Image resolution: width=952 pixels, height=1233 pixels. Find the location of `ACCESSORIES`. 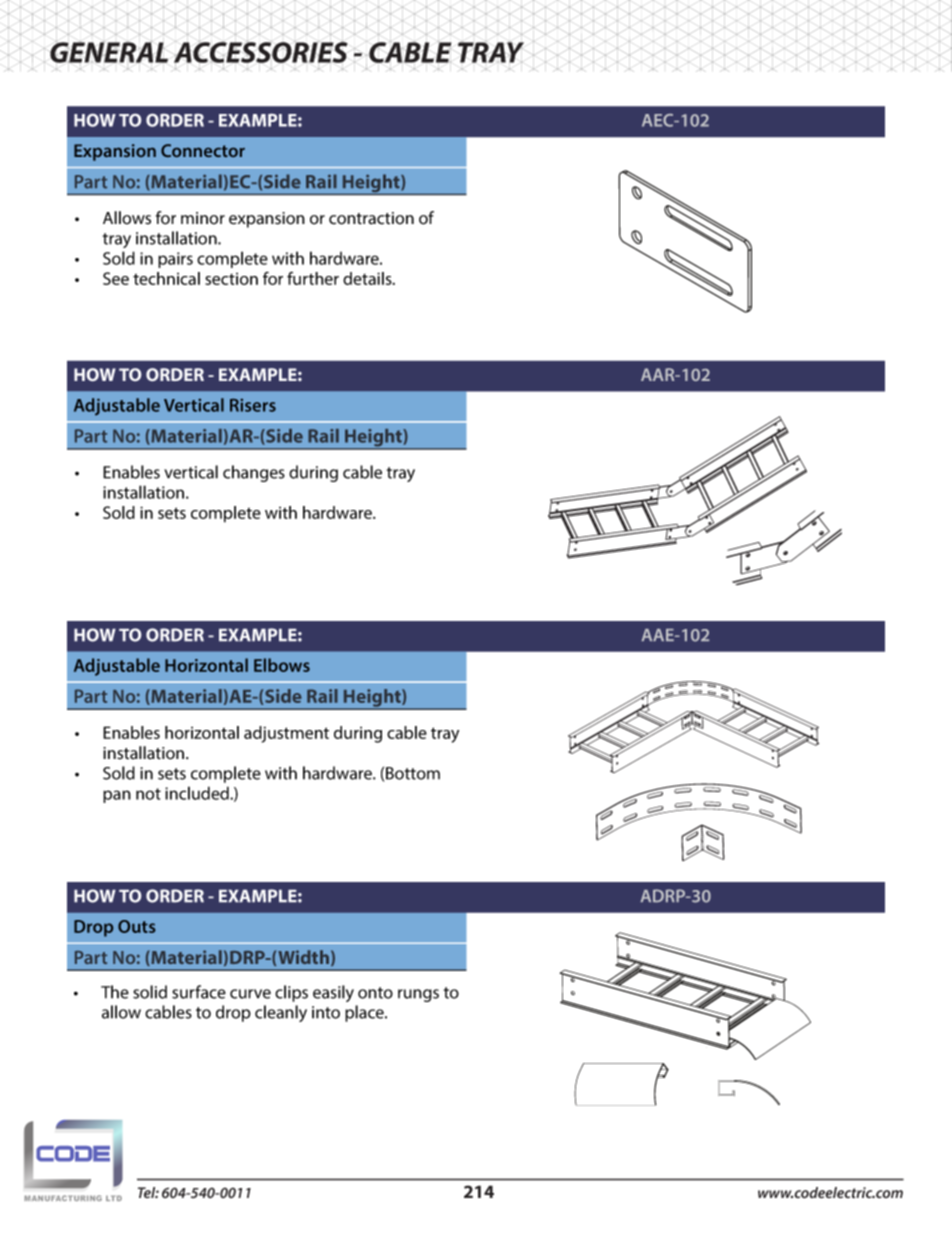

ACCESSORIES is located at coordinates (261, 53).
